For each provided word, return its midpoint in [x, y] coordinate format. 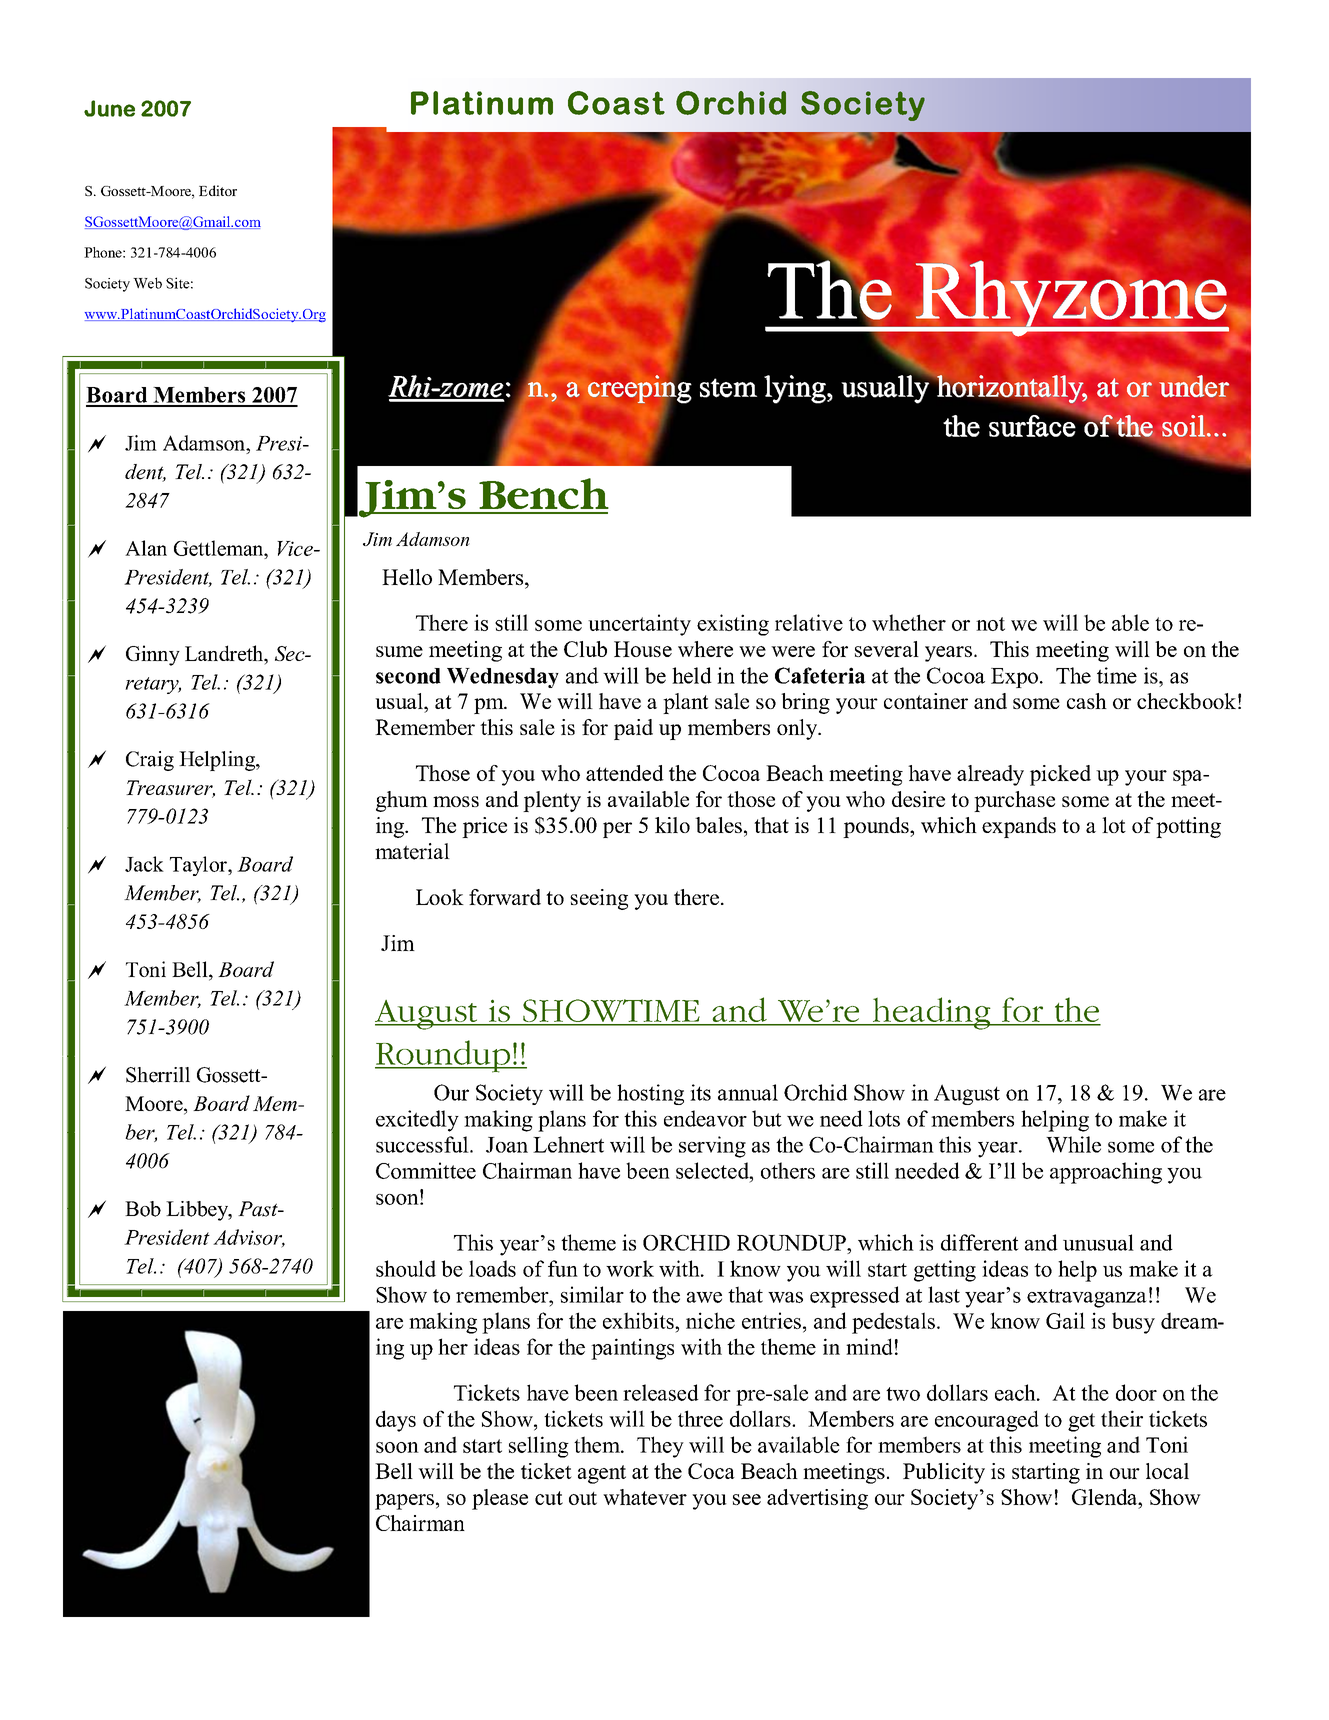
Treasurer [170, 789]
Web [147, 283]
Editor [218, 190]
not [990, 624]
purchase [1014, 801]
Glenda [1105, 1497]
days [396, 1421]
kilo [672, 825]
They [660, 1447]
